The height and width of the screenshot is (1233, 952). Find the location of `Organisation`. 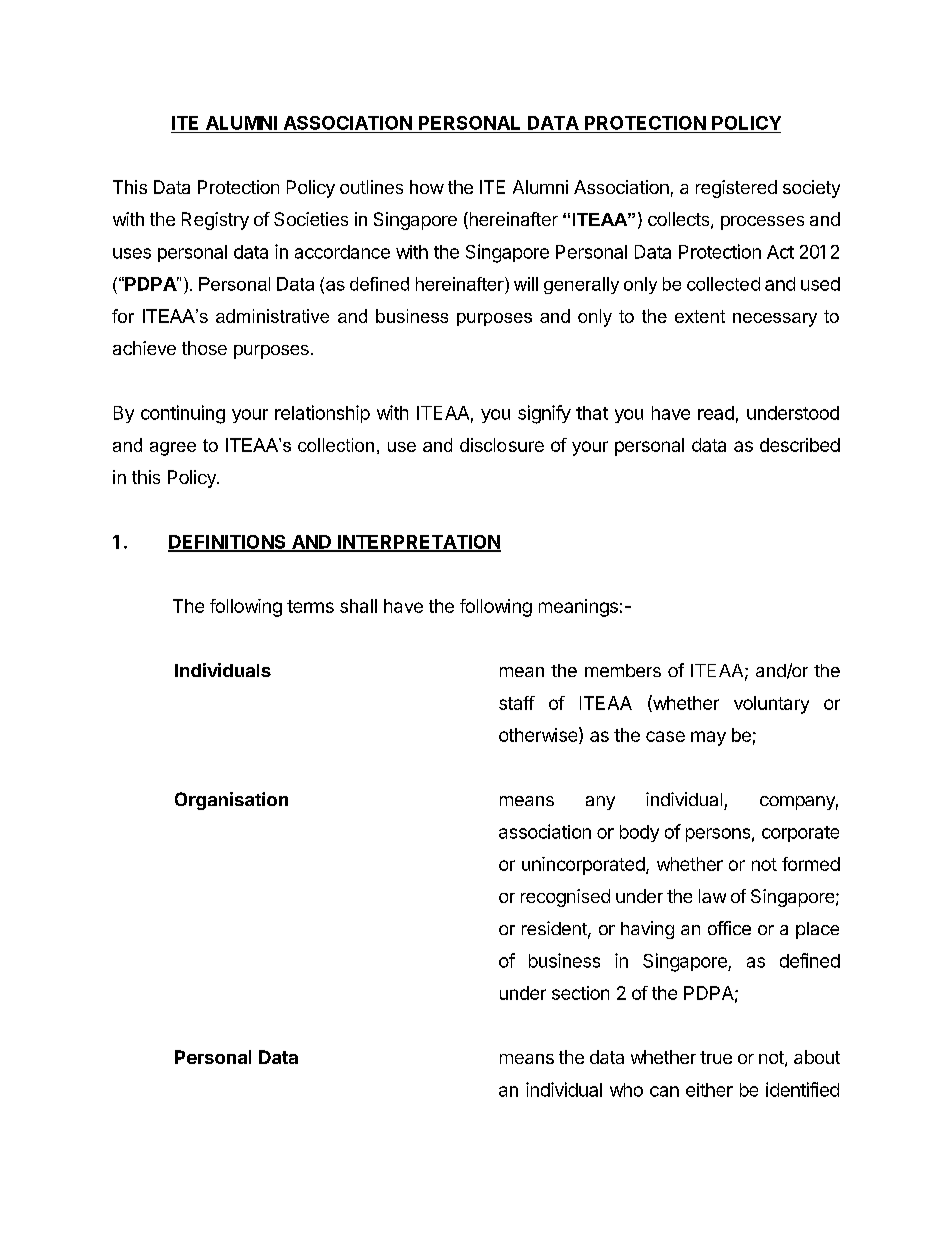

Organisation is located at coordinates (231, 801).
